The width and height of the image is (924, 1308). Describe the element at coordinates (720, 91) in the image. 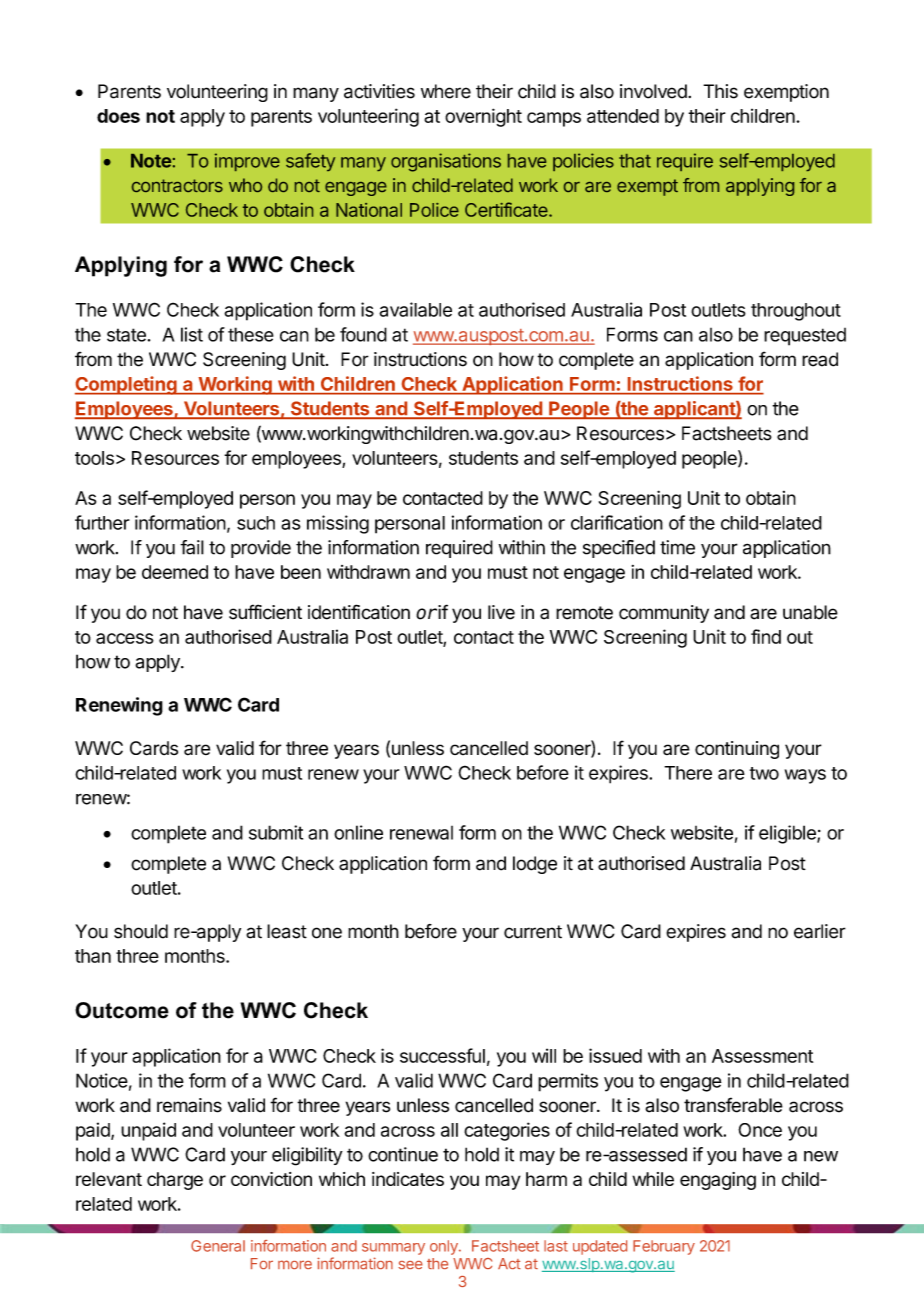

I see `This` at that location.
